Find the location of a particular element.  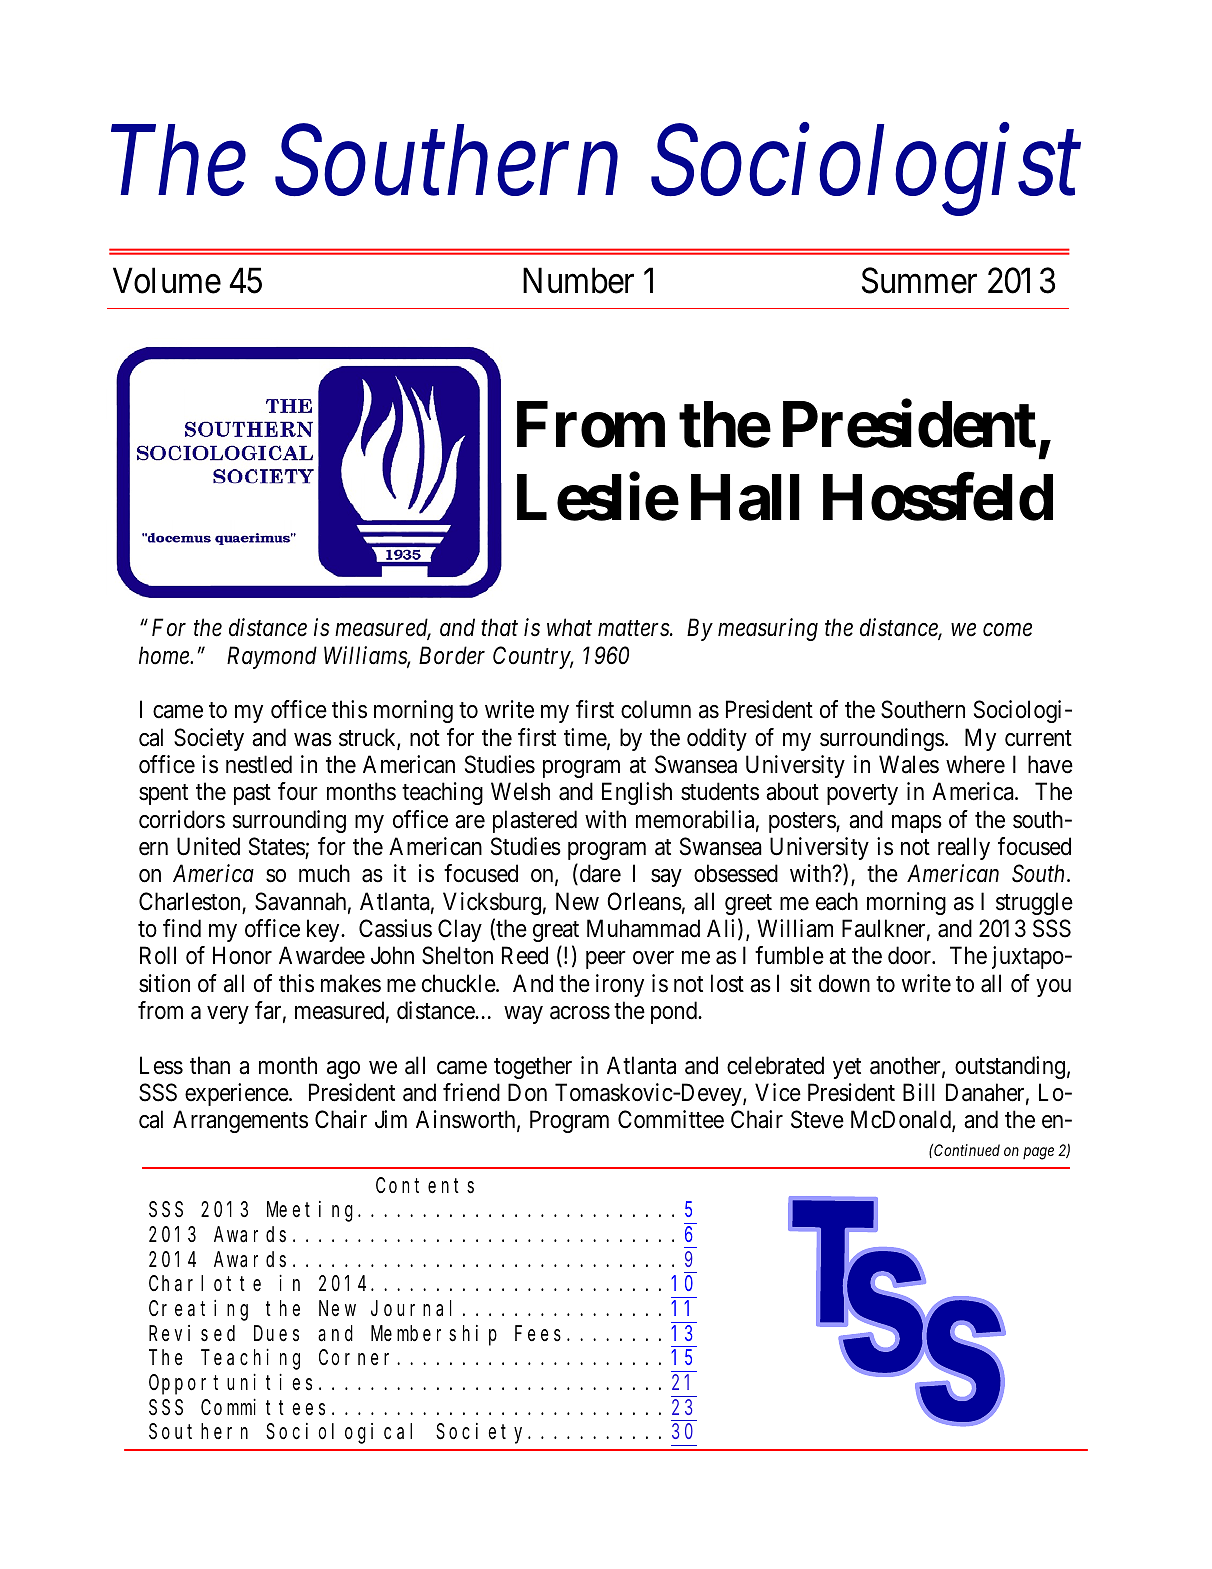

Summer is located at coordinates (919, 281).
